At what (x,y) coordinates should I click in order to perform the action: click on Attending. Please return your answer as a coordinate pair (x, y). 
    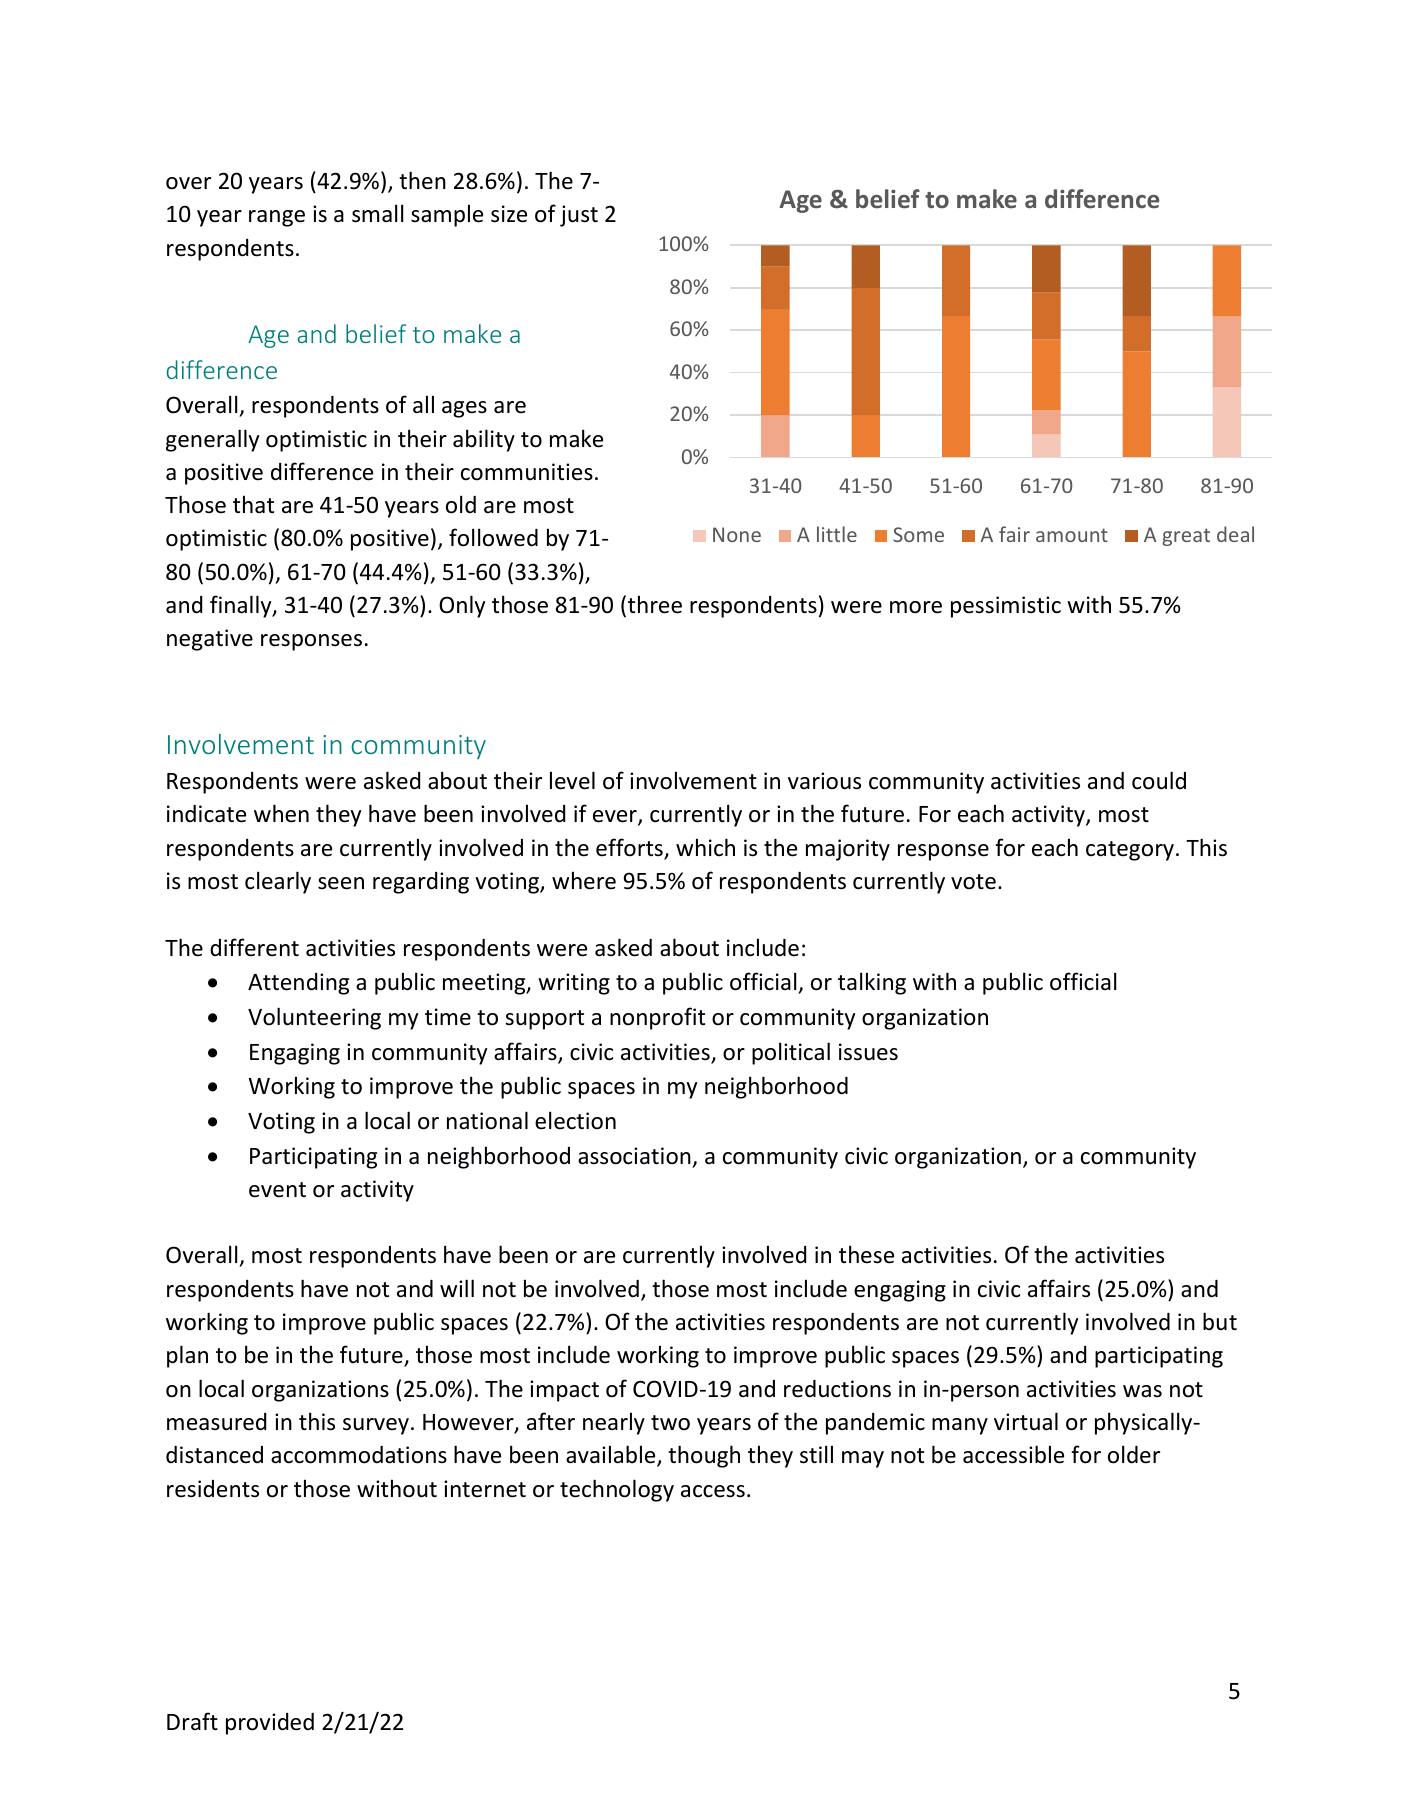
    Looking at the image, I should click on (298, 984).
